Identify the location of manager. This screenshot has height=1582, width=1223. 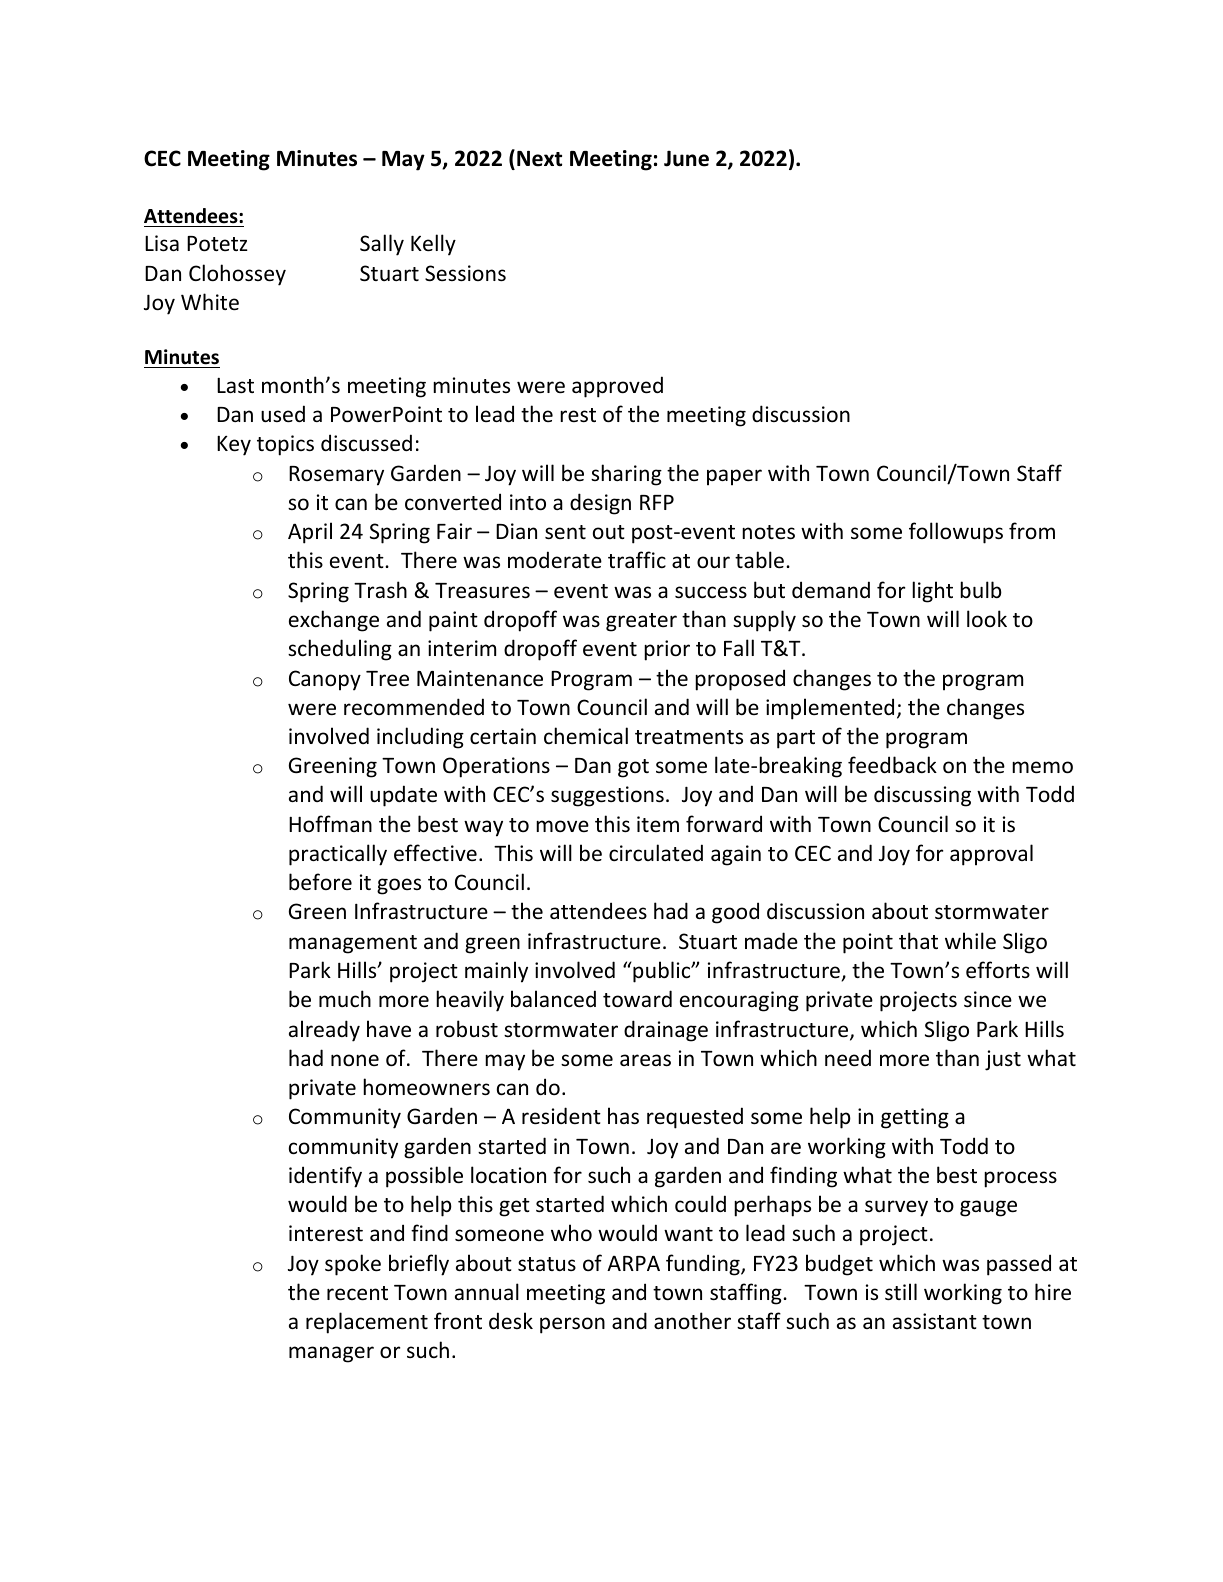
(331, 1354).
